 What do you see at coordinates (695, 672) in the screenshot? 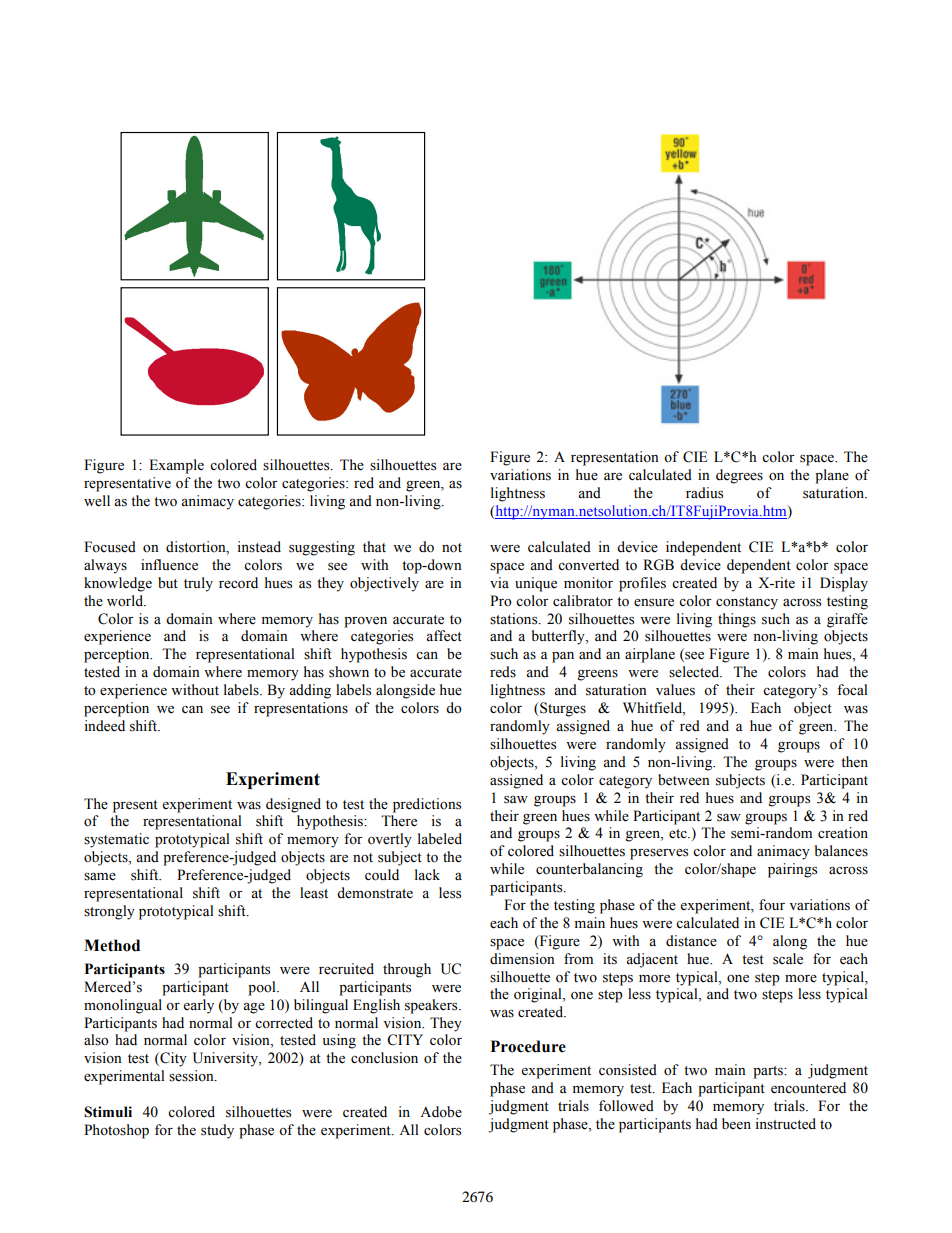
I see `selected` at bounding box center [695, 672].
